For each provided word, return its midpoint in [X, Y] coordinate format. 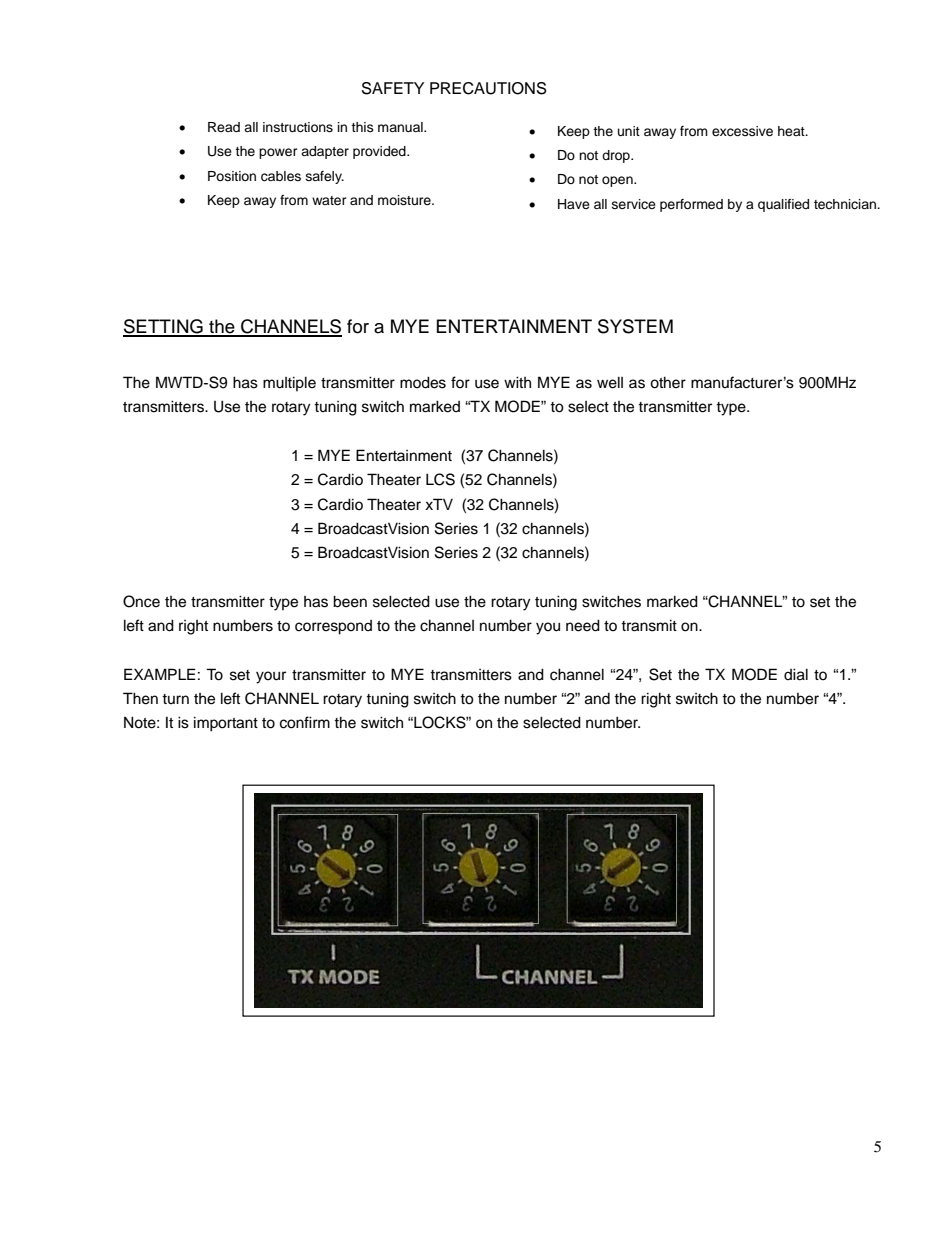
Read [224, 127]
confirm [305, 722]
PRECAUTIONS [488, 88]
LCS [440, 479]
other [668, 382]
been [350, 601]
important [226, 724]
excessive [742, 131]
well [610, 382]
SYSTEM [635, 326]
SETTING [164, 327]
